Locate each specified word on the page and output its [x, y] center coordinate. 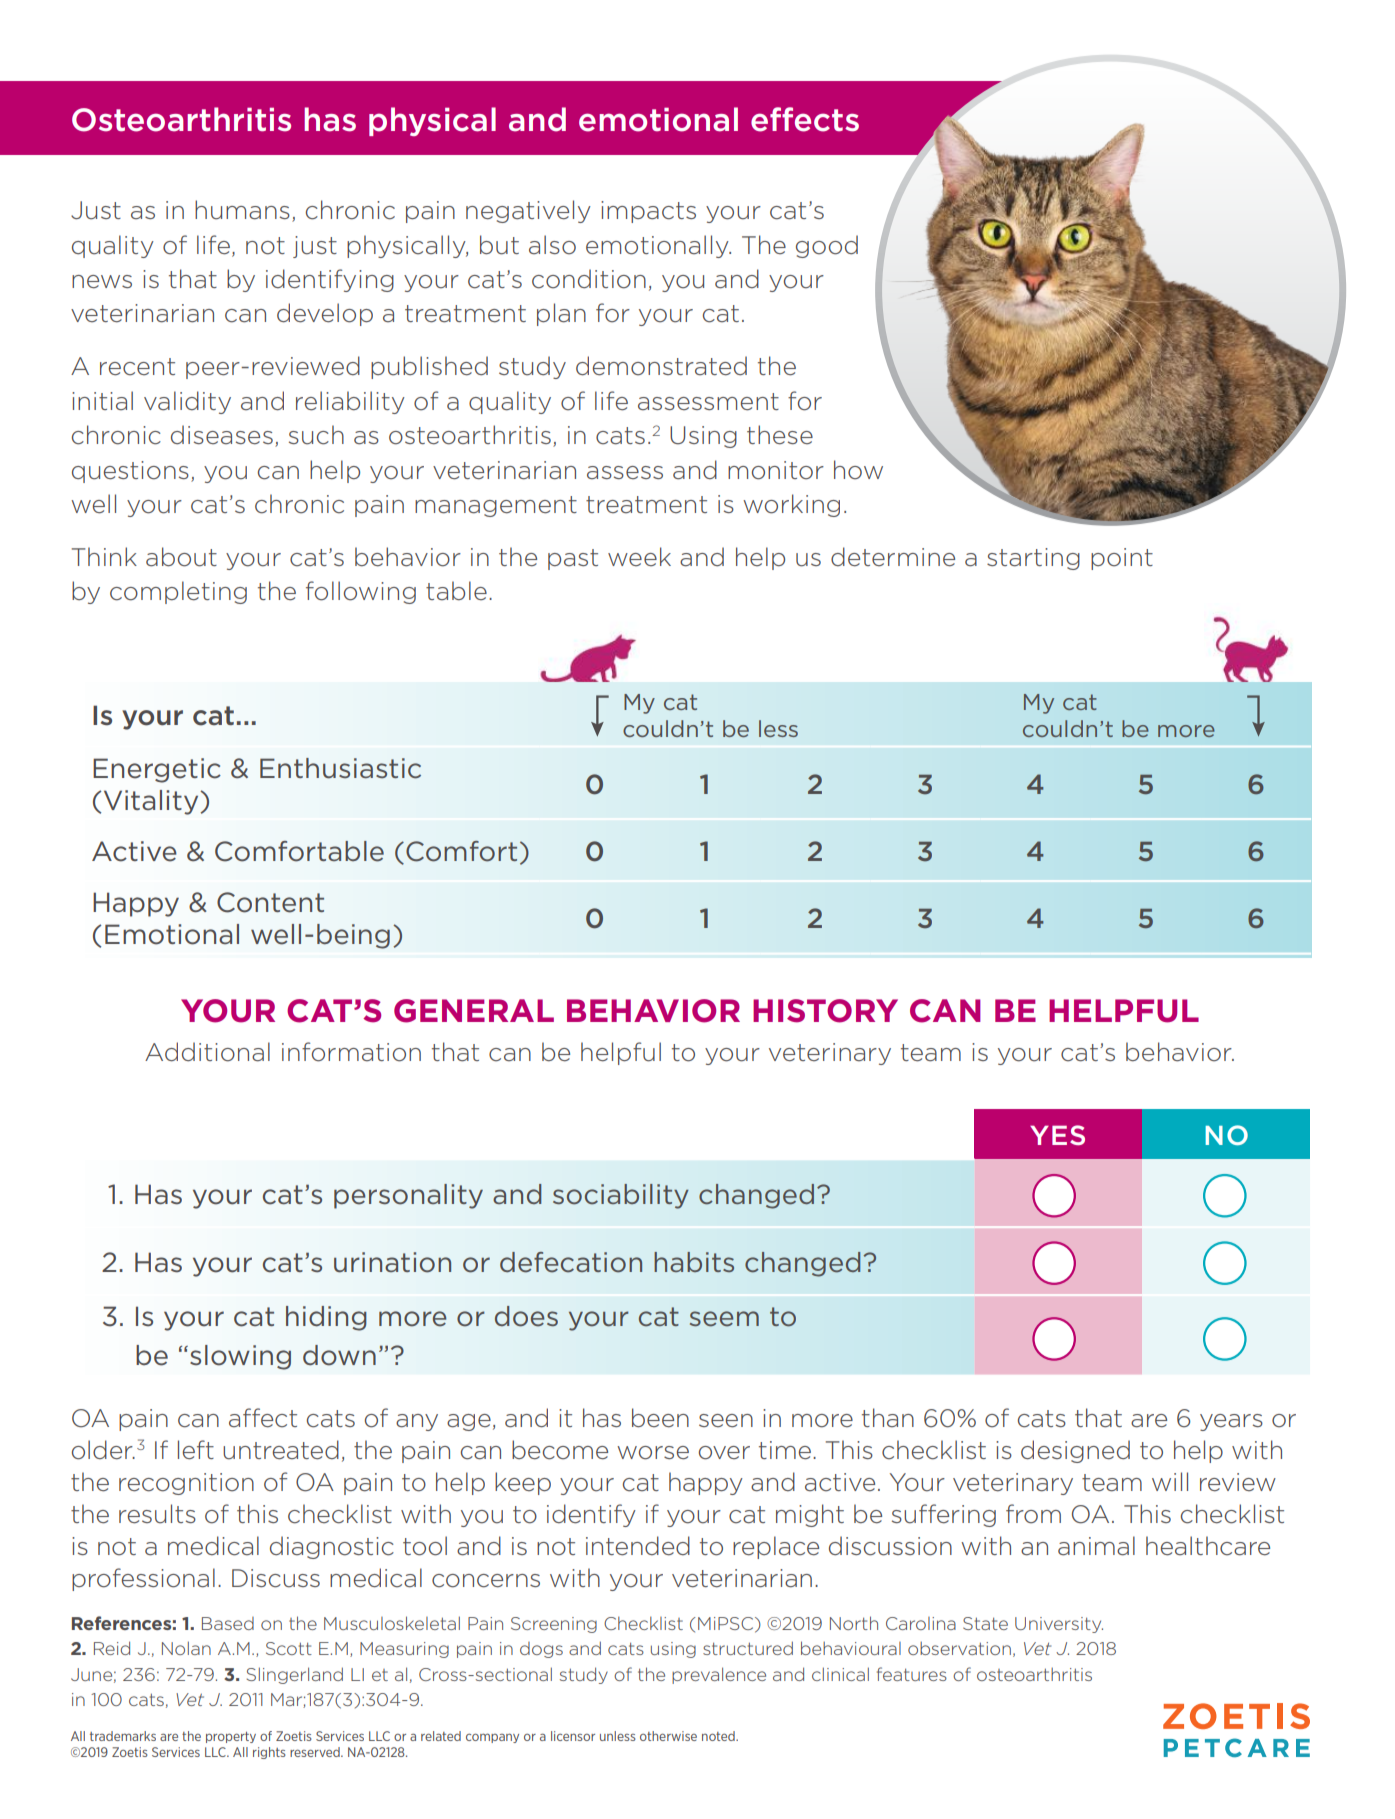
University [1059, 1625]
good [827, 246]
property [231, 1737]
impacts [648, 212]
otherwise [668, 1736]
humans [242, 210]
